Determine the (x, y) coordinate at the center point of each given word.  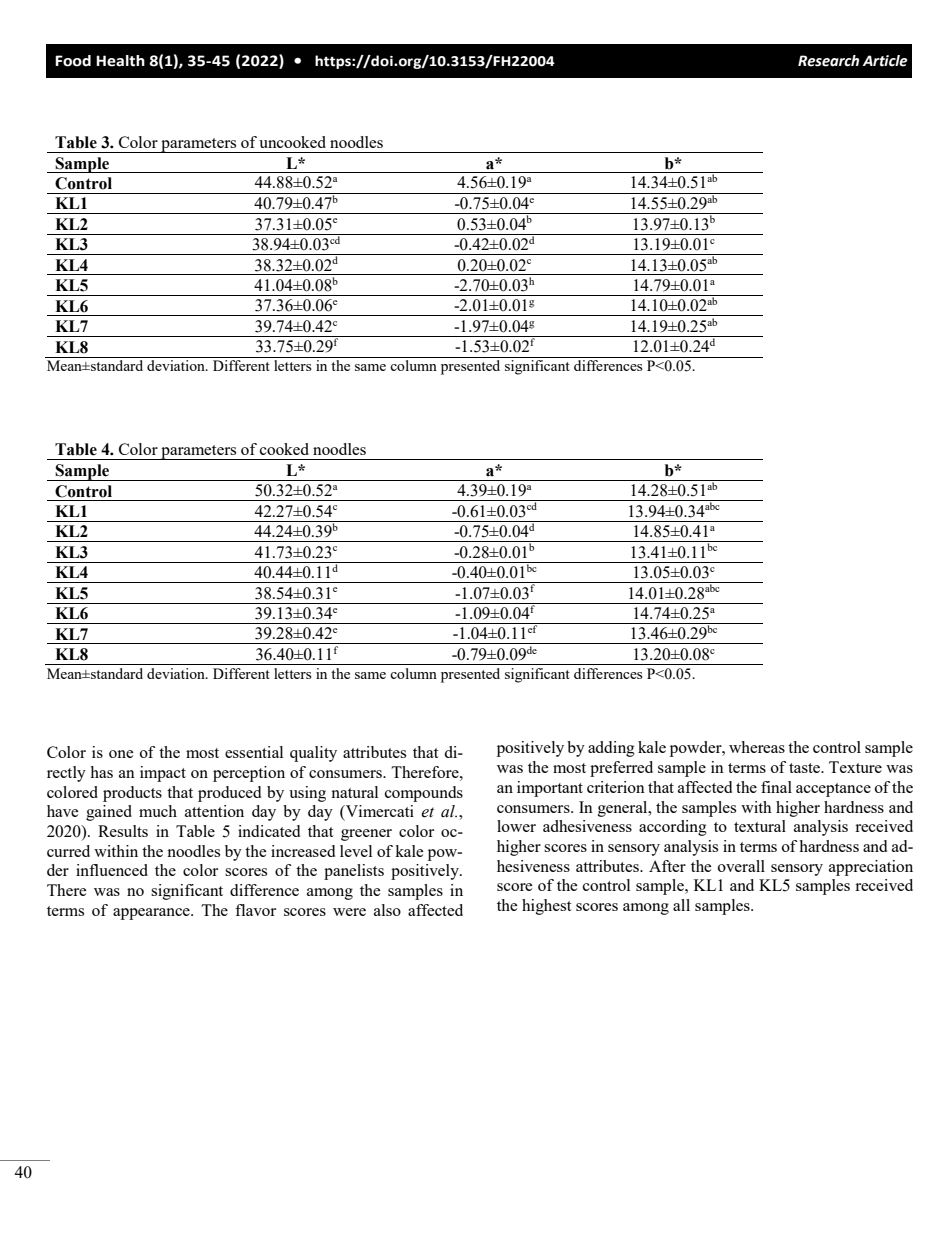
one (121, 754)
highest (546, 907)
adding (611, 749)
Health (120, 61)
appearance (152, 914)
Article (885, 61)
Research (828, 61)
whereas (757, 747)
